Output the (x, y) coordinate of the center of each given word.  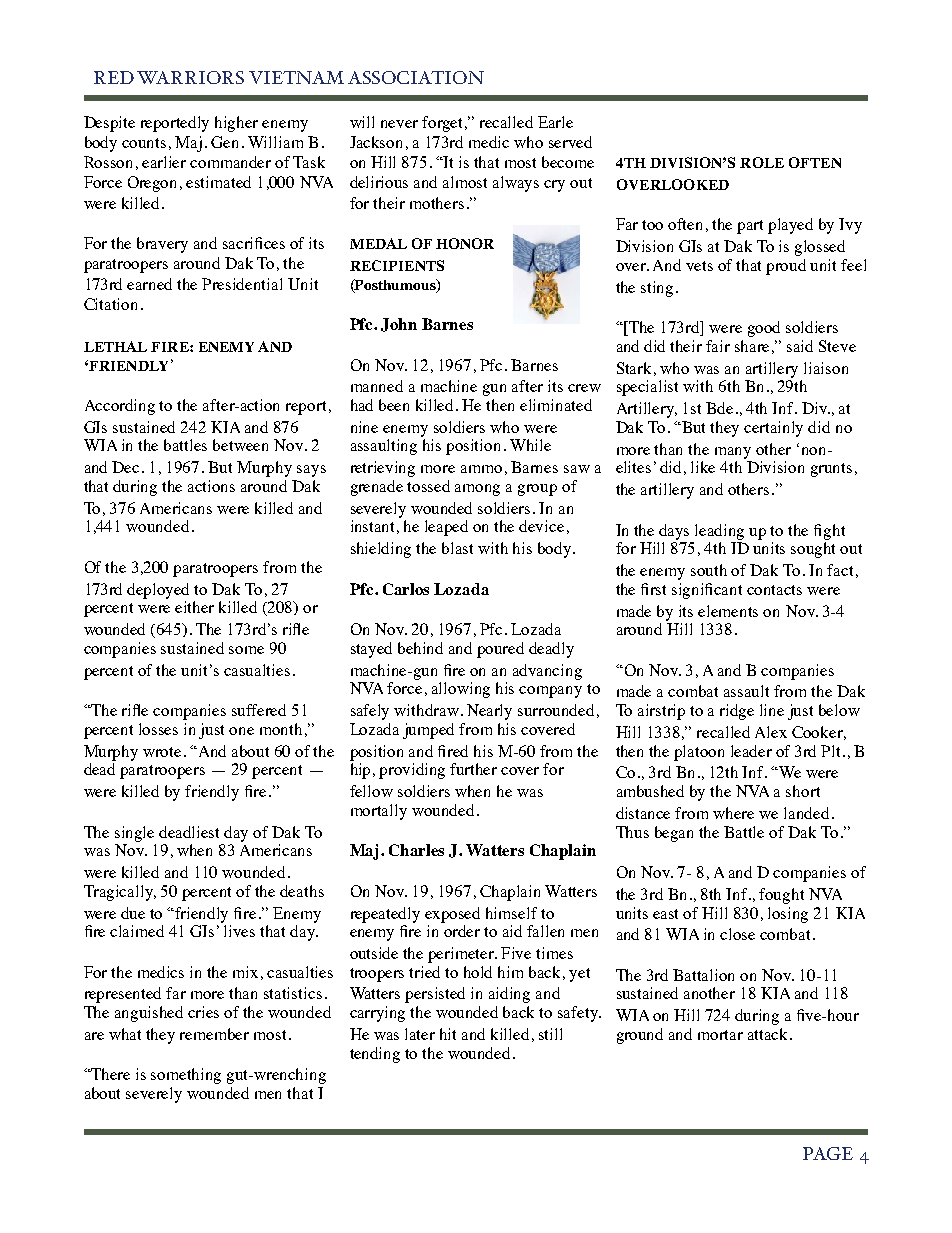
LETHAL (115, 346)
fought (781, 896)
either (194, 607)
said (800, 346)
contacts (774, 590)
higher (236, 124)
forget (444, 124)
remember (214, 1034)
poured (500, 650)
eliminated (556, 405)
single (134, 834)
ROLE (762, 162)
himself (511, 913)
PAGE (828, 1153)
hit (448, 1034)
